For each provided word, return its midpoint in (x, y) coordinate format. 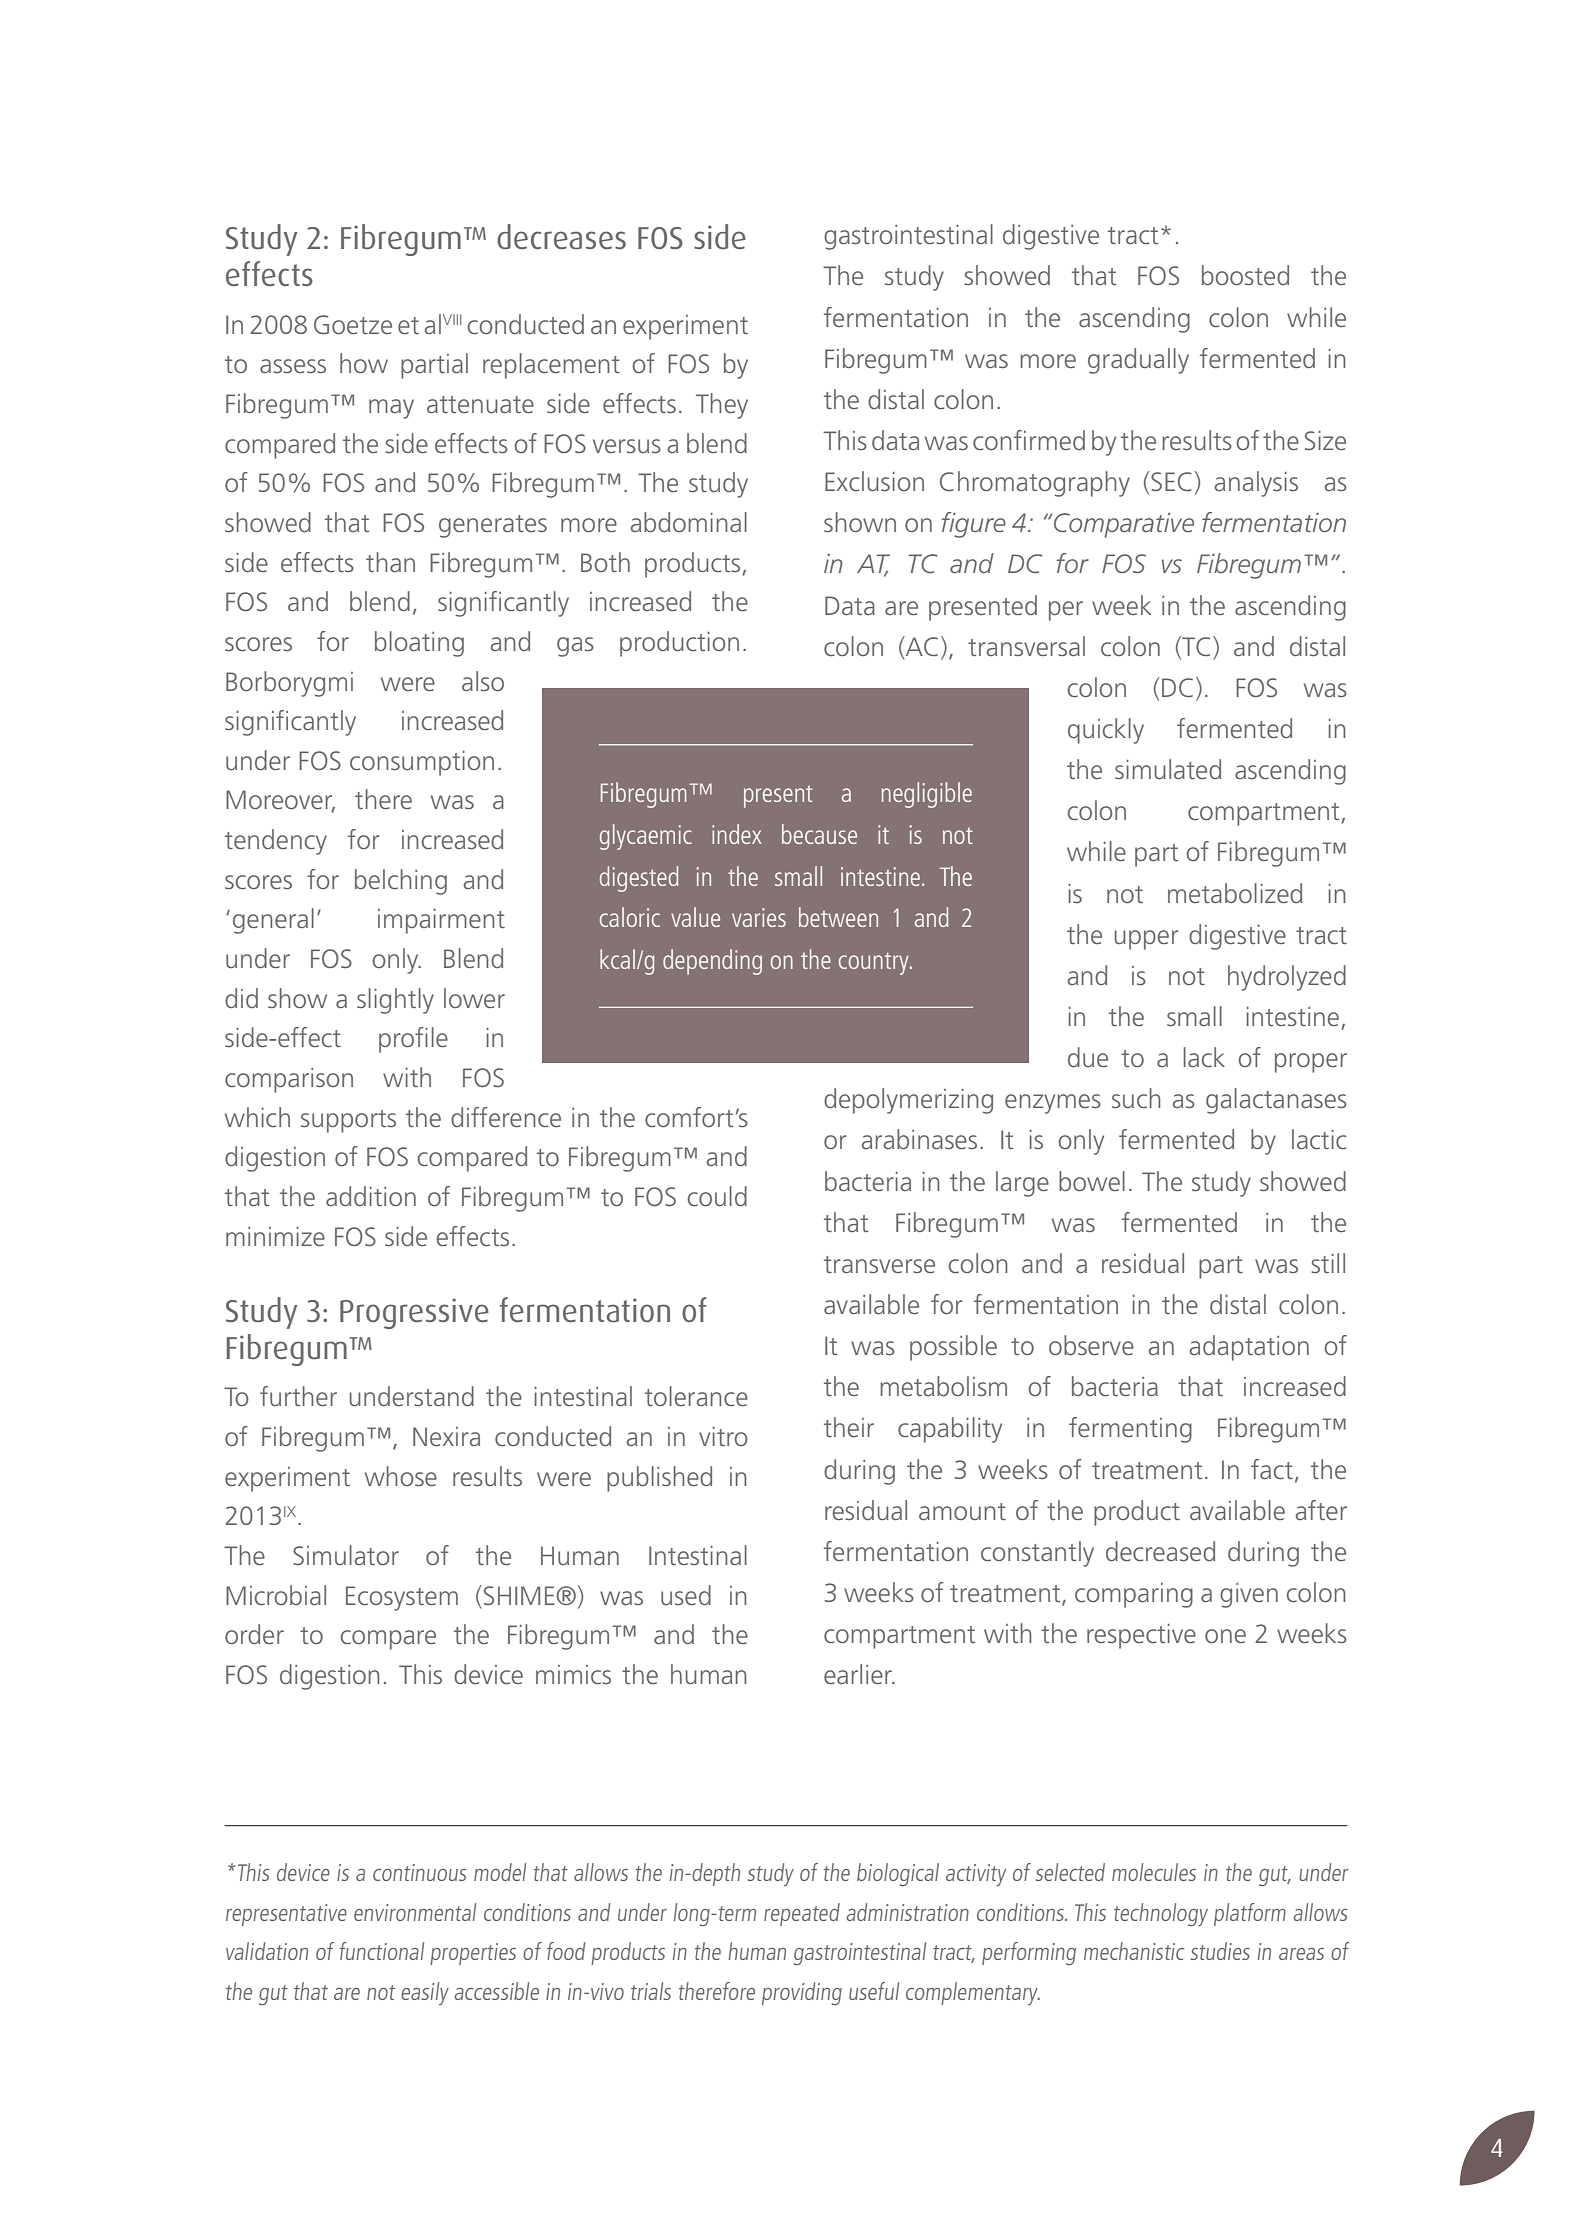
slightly (395, 1001)
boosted (1245, 275)
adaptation (1249, 1348)
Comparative (1124, 525)
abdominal (689, 522)
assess (293, 366)
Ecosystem (402, 1598)
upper (1147, 940)
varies (759, 917)
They (722, 406)
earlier (859, 1674)
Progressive (414, 1313)
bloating (419, 644)
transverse (879, 1264)
